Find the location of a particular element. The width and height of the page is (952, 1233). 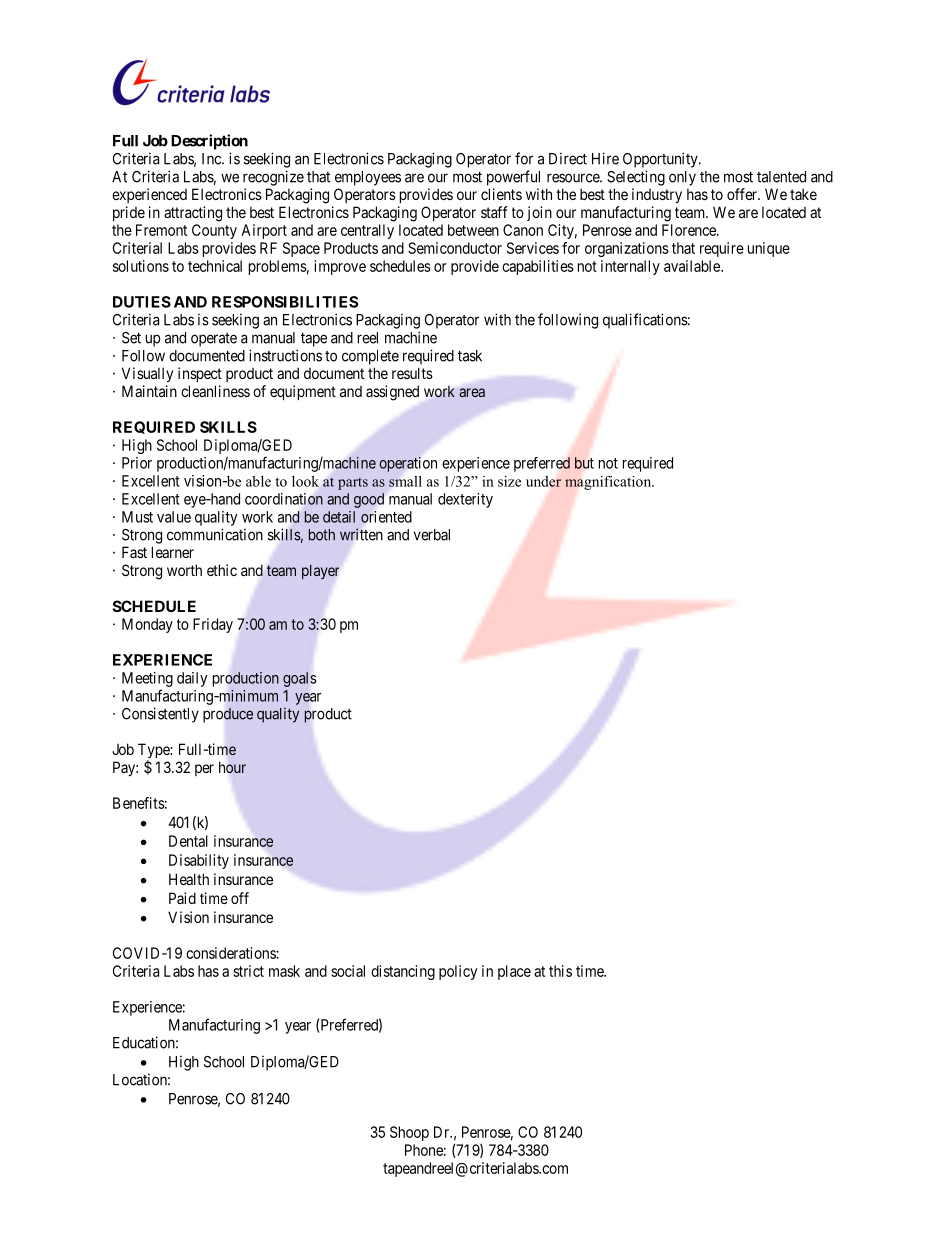

ethic is located at coordinates (222, 570).
